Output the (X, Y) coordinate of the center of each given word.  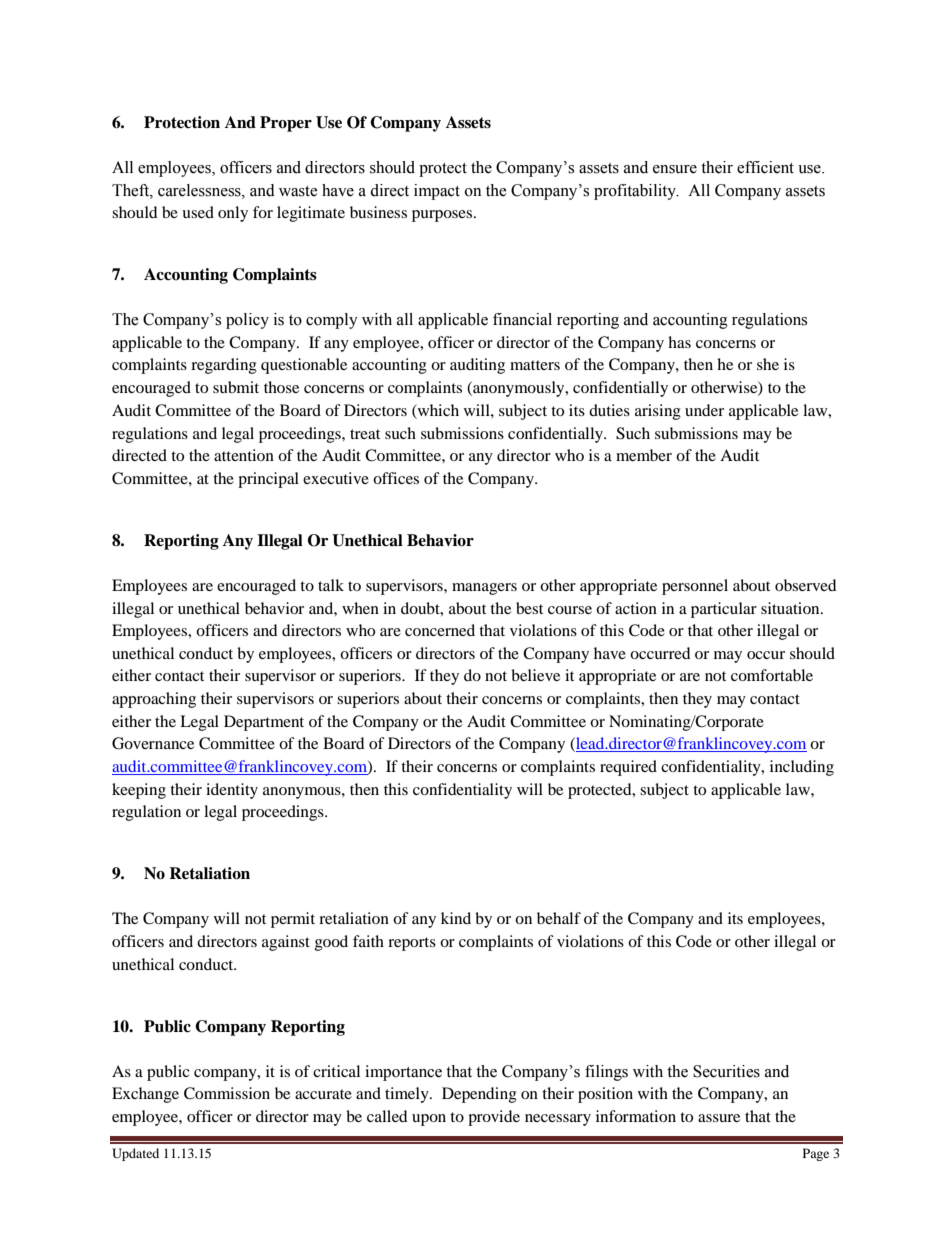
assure (719, 1118)
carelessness (200, 190)
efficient (765, 167)
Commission (227, 1093)
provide (494, 1118)
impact (437, 192)
